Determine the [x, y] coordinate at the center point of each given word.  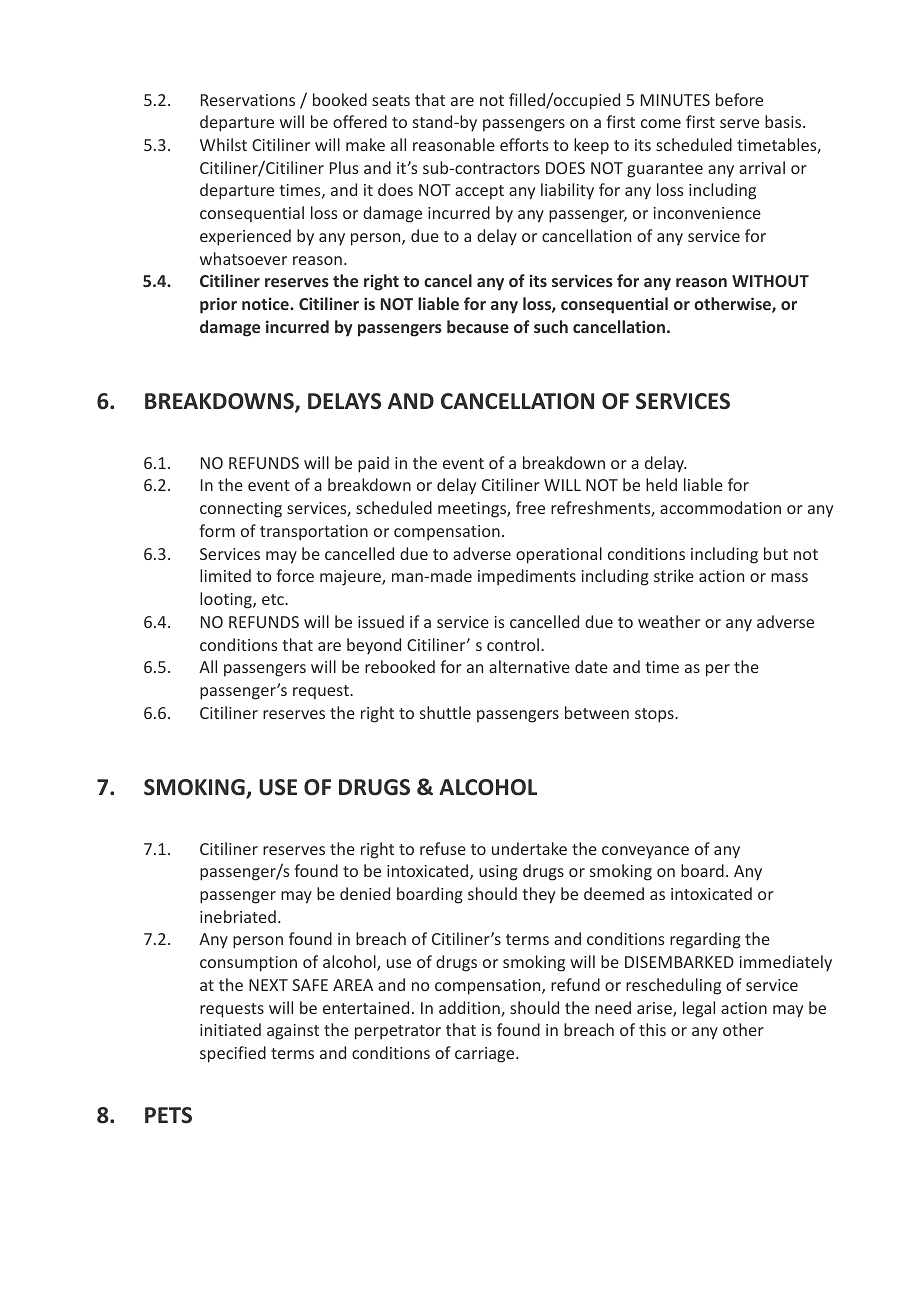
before [739, 99]
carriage [486, 1055]
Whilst [223, 144]
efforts [524, 144]
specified [233, 1054]
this [652, 1029]
